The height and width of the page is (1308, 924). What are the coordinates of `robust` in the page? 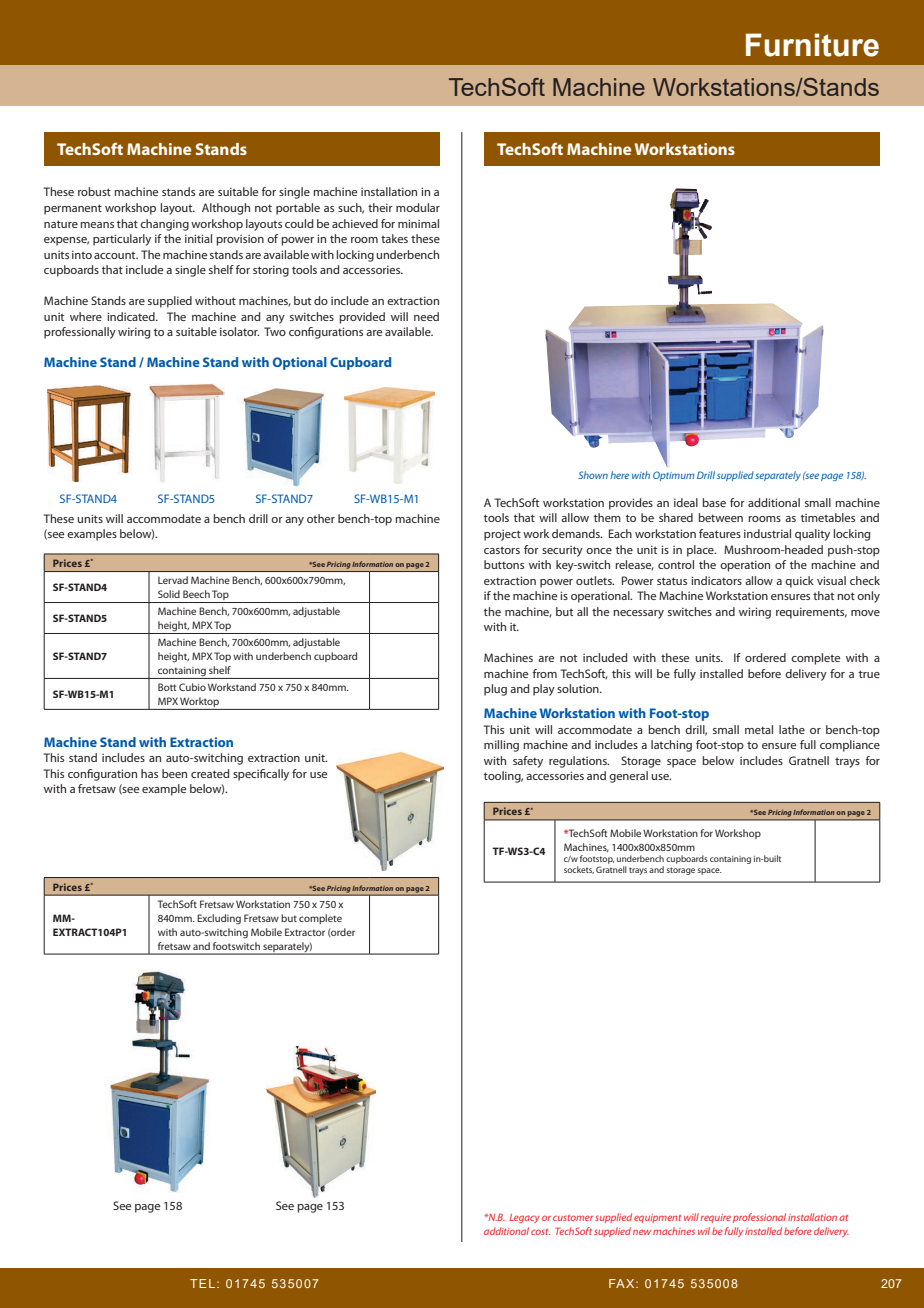 It's located at (94, 191).
